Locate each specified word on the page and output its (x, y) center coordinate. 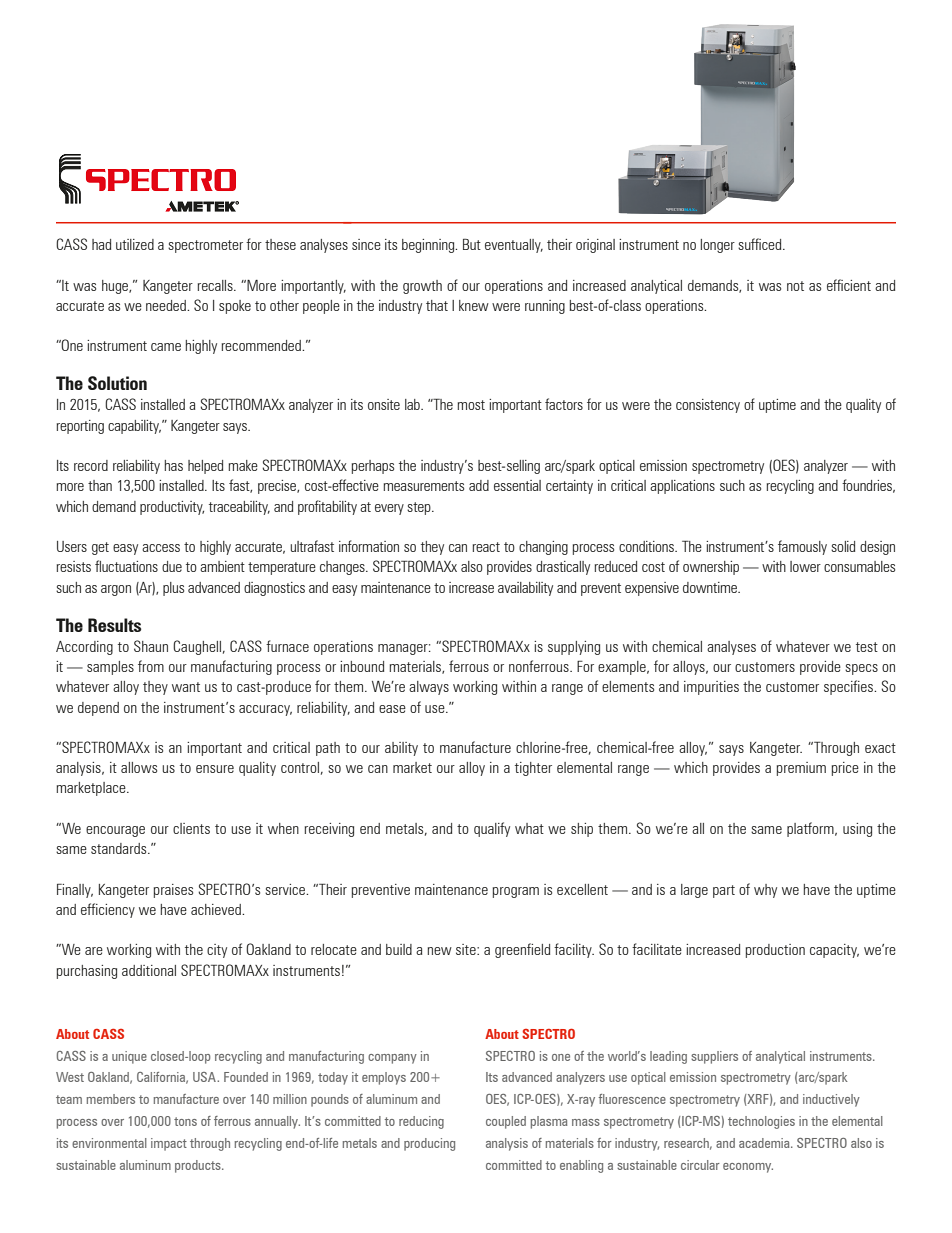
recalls (216, 285)
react (486, 547)
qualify (492, 829)
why (765, 891)
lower (805, 566)
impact (169, 1144)
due (172, 566)
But (472, 244)
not (795, 286)
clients (191, 828)
